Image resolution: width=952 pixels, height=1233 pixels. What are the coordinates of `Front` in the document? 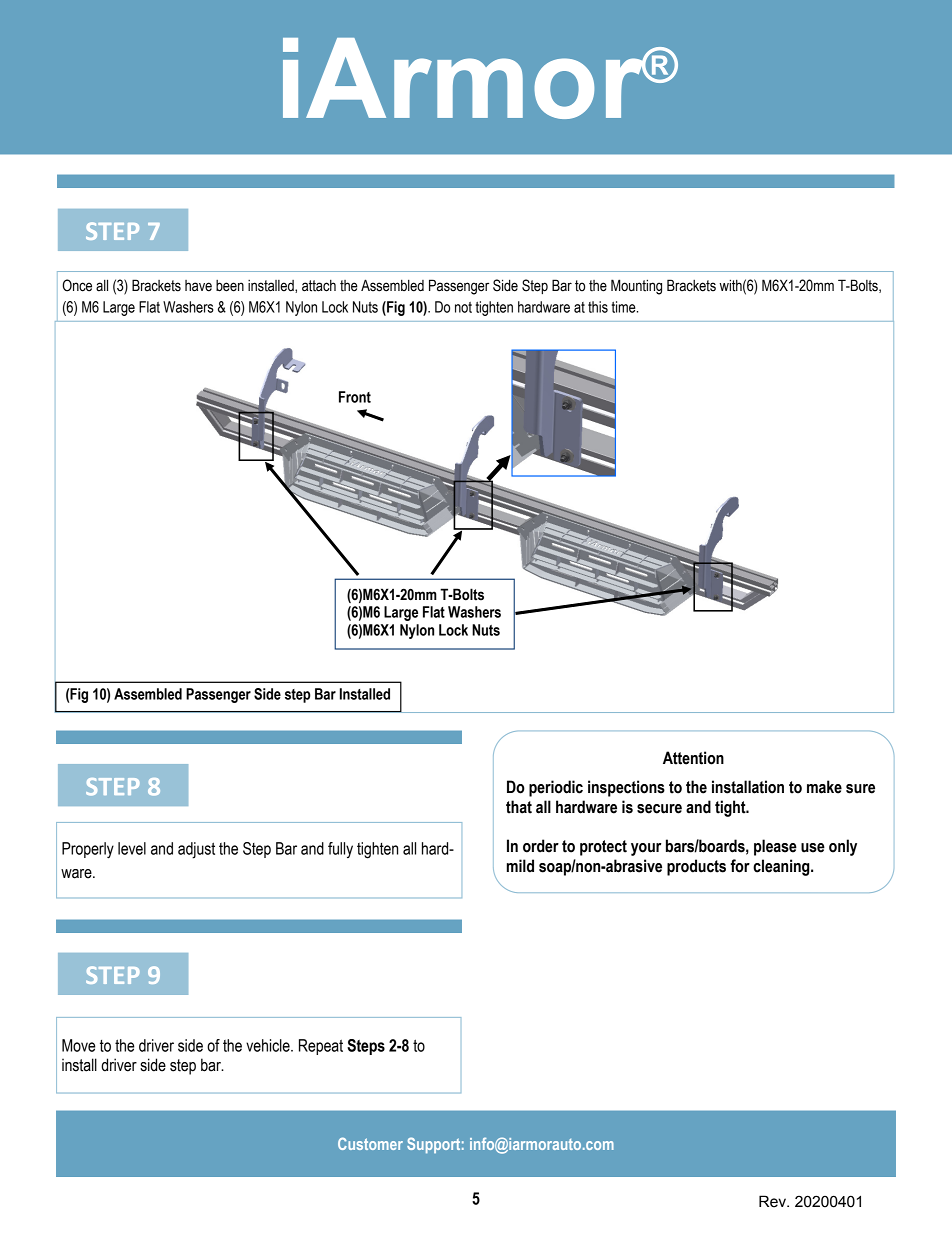 It's located at (355, 397).
